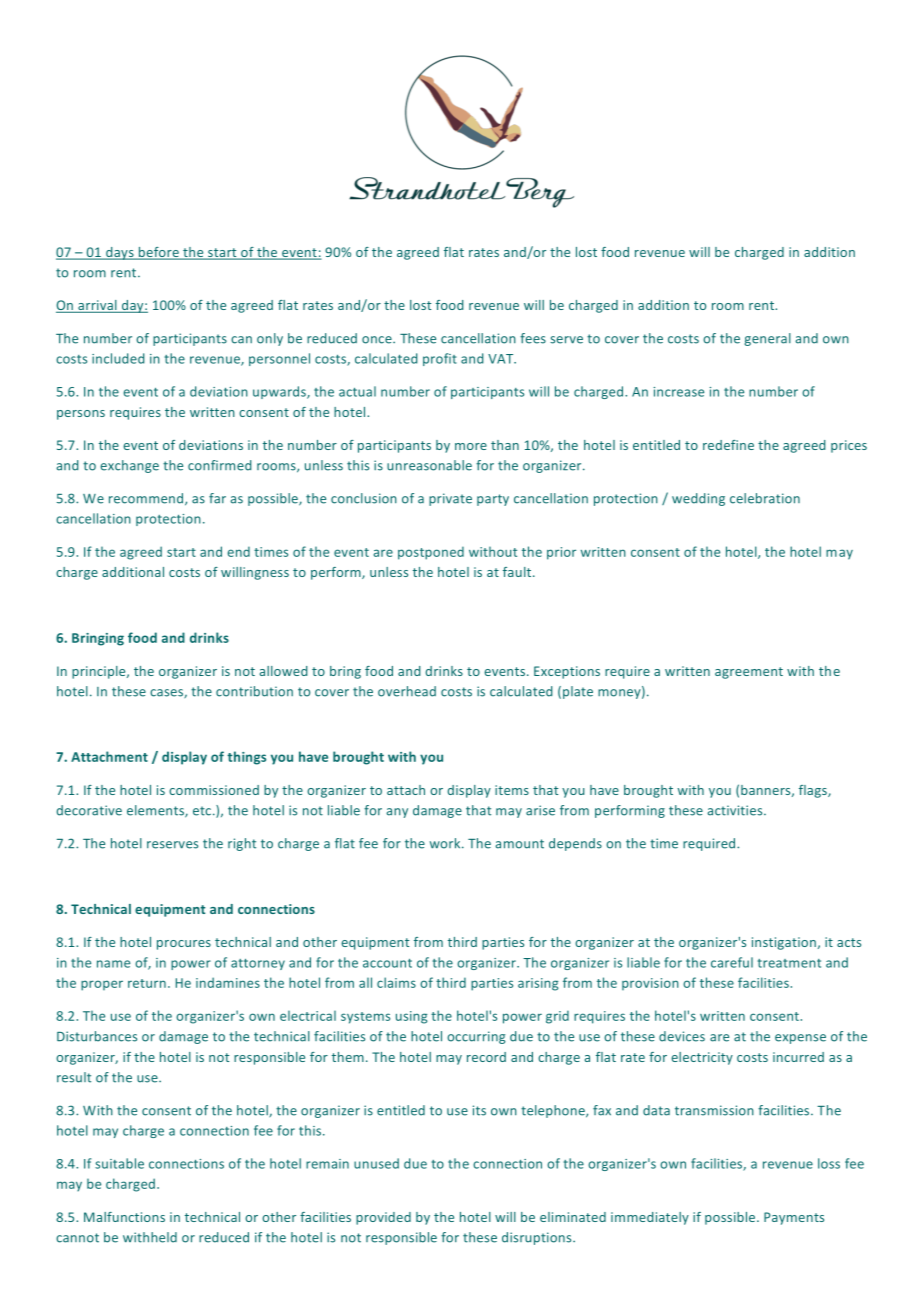 Image resolution: width=924 pixels, height=1308 pixels. What do you see at coordinates (124, 1217) in the screenshot?
I see `Malfunctions` at bounding box center [124, 1217].
